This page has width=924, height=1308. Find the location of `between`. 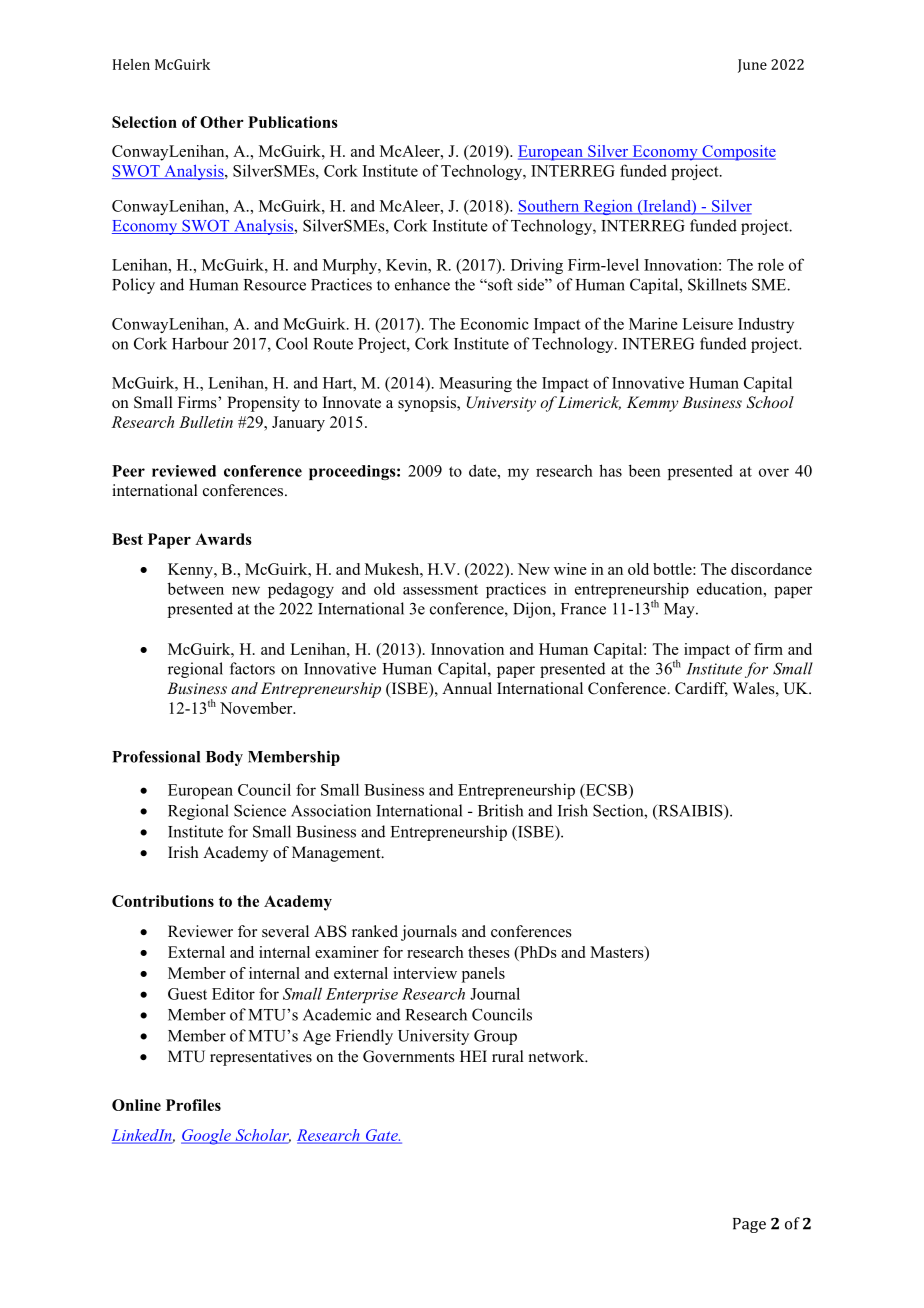

between is located at coordinates (196, 588).
